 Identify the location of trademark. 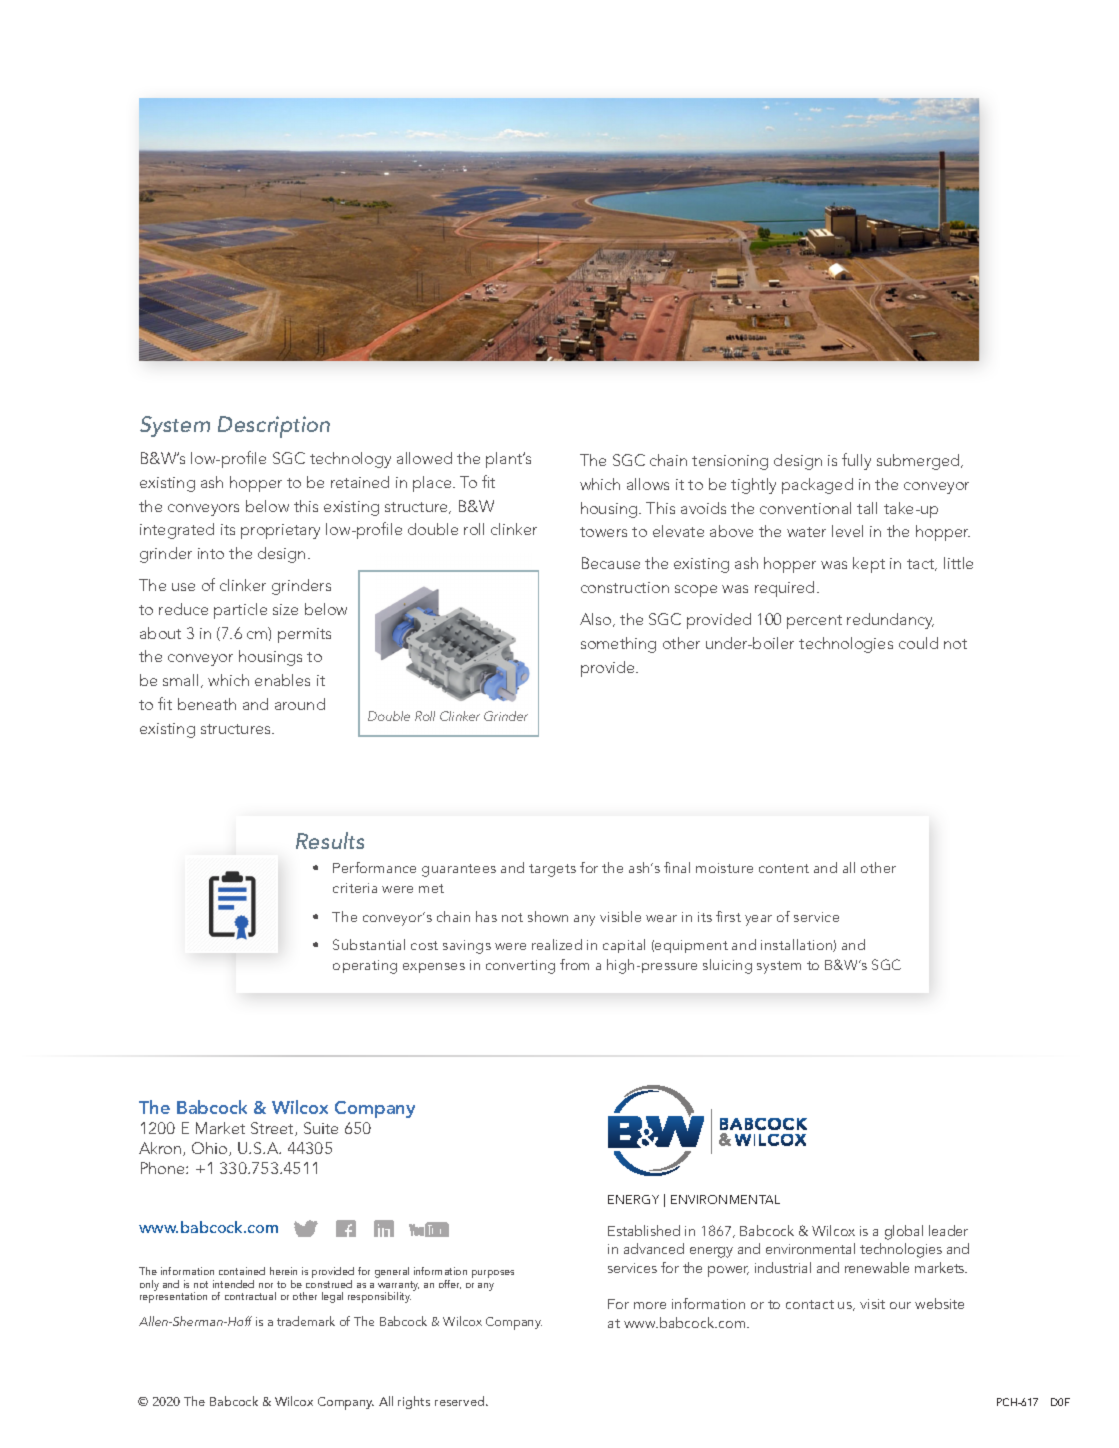
(306, 1321).
